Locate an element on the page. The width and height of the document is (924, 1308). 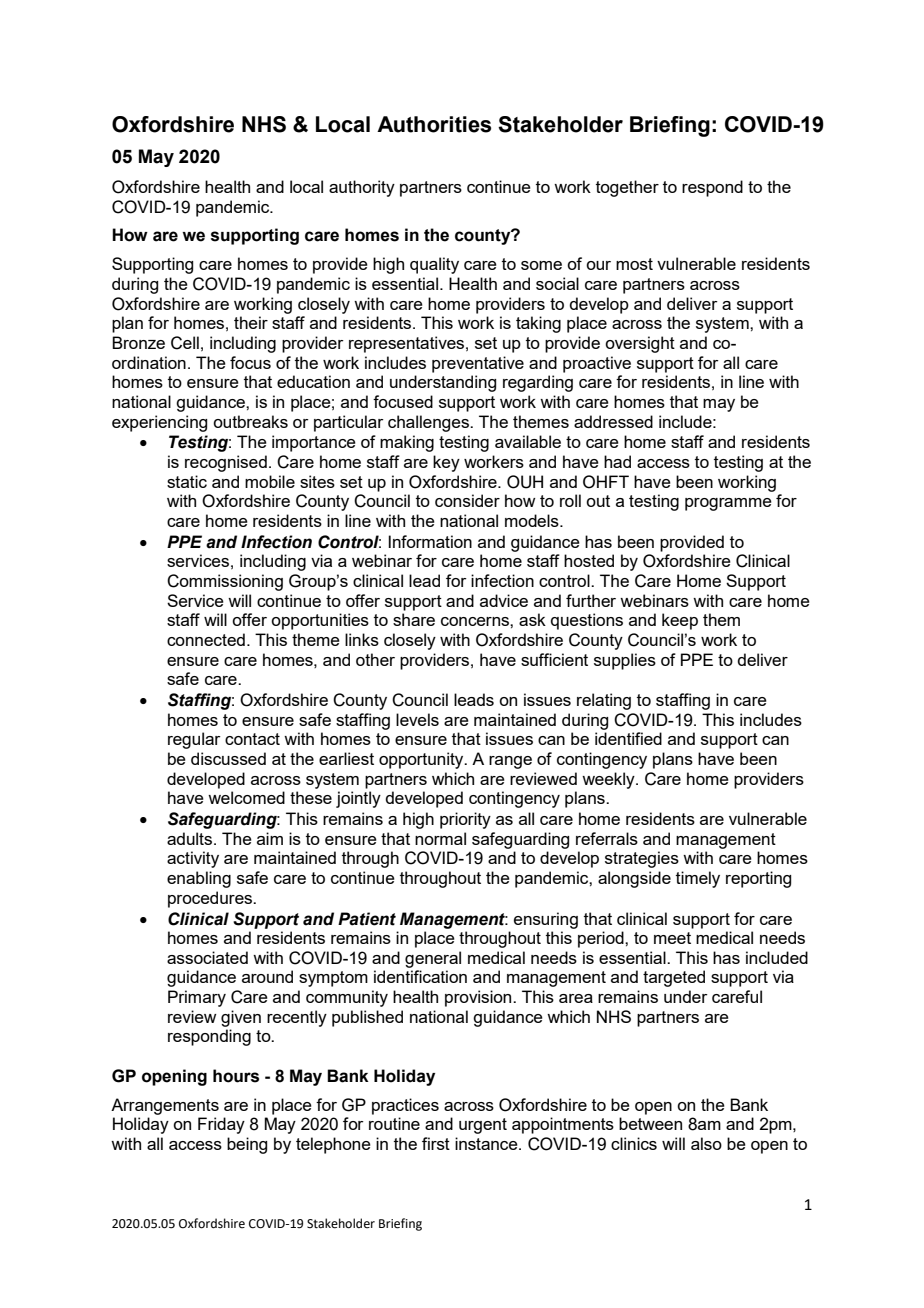
first is located at coordinates (436, 1143).
